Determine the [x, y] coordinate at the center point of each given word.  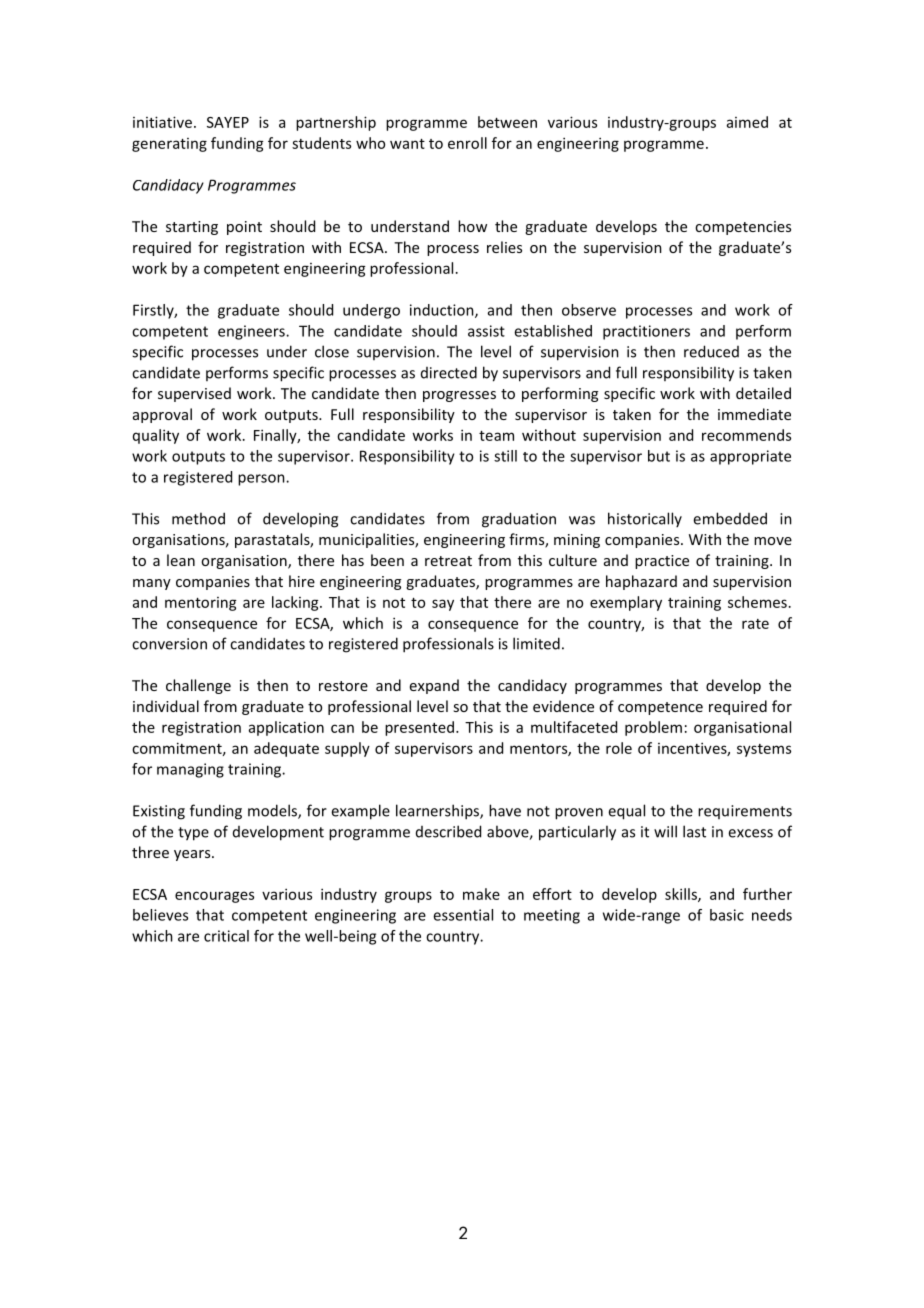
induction [443, 311]
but [659, 456]
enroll [467, 143]
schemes [757, 602]
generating [169, 145]
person [262, 480]
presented [419, 728]
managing [190, 770]
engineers [252, 332]
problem [653, 728]
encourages [214, 897]
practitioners [646, 332]
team [496, 436]
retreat [448, 561]
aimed [747, 122]
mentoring [201, 604]
